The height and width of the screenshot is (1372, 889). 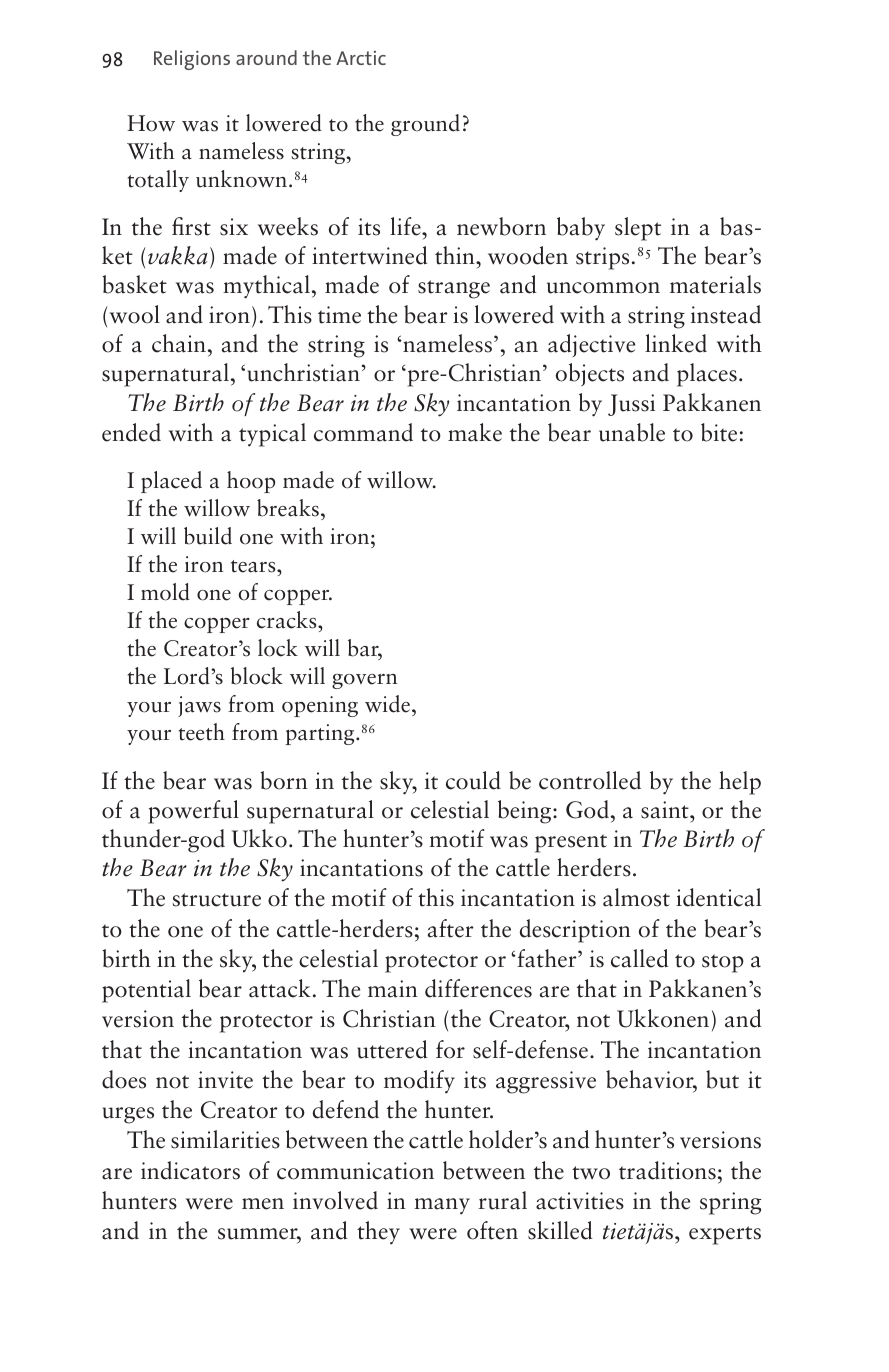 What do you see at coordinates (190, 1170) in the screenshot?
I see `indicators` at bounding box center [190, 1170].
